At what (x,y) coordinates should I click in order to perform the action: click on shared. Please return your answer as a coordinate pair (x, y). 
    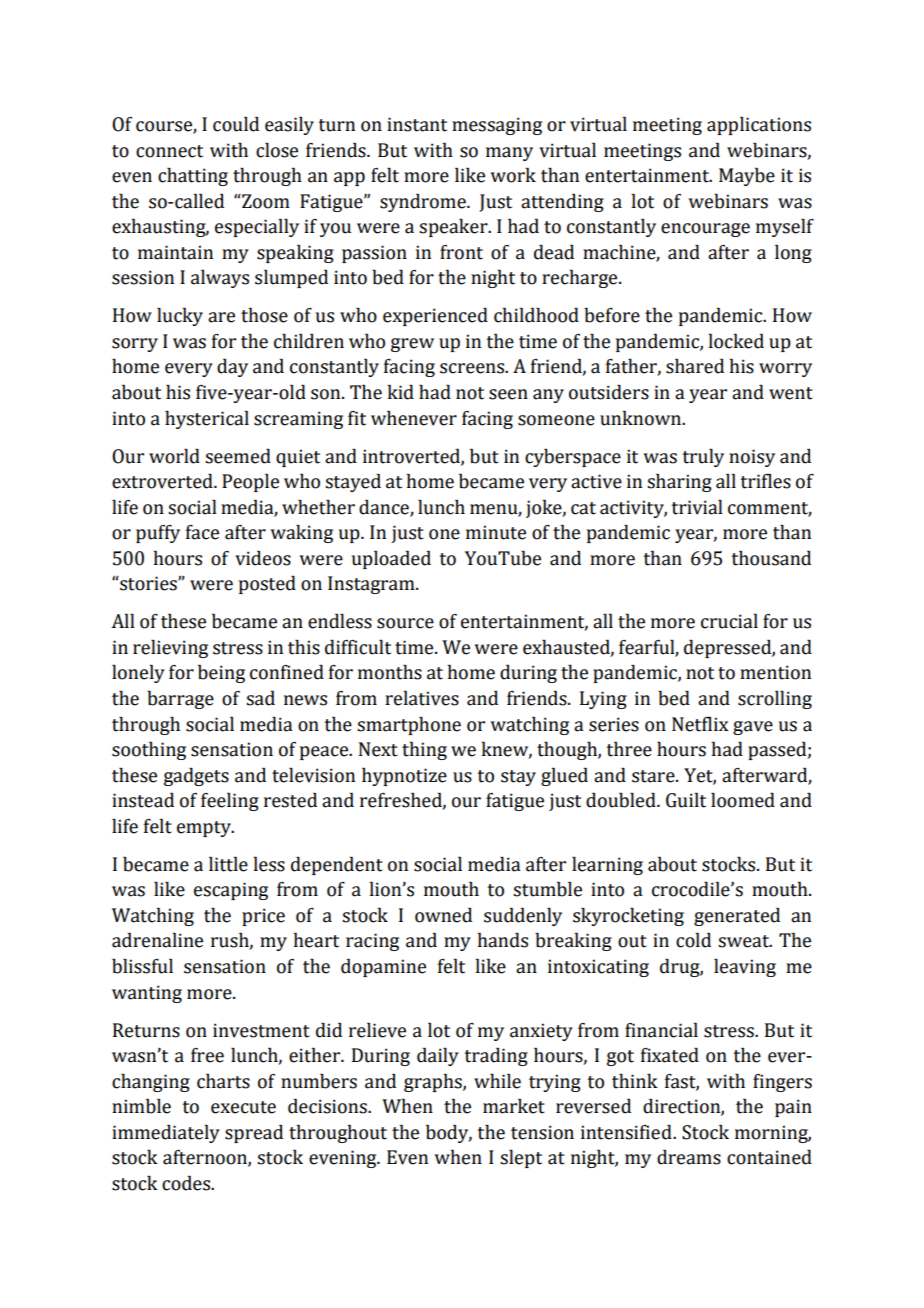
    Looking at the image, I should click on (695, 366).
